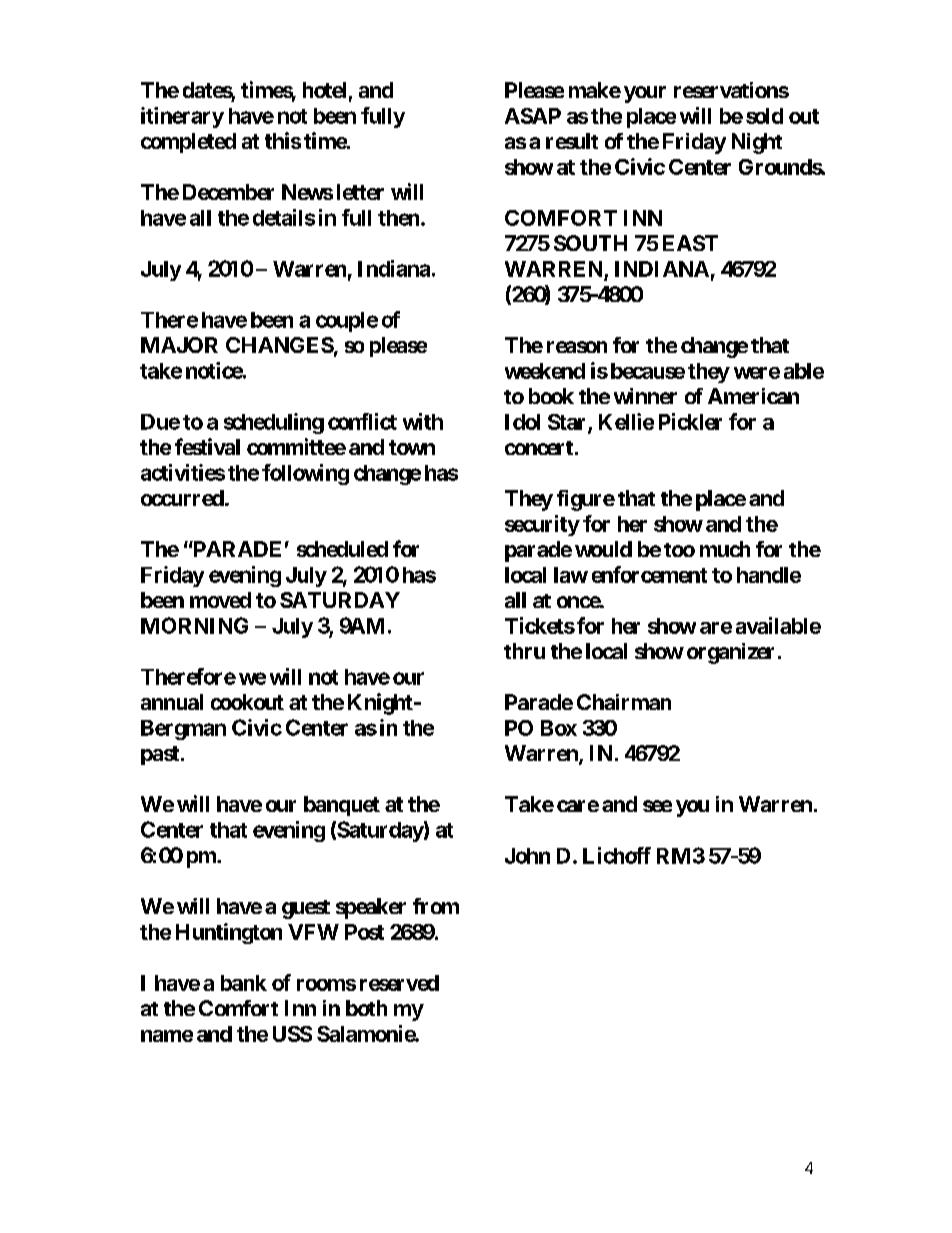 This document has width=952, height=1233. What do you see at coordinates (624, 702) in the document?
I see `Chairman` at bounding box center [624, 702].
